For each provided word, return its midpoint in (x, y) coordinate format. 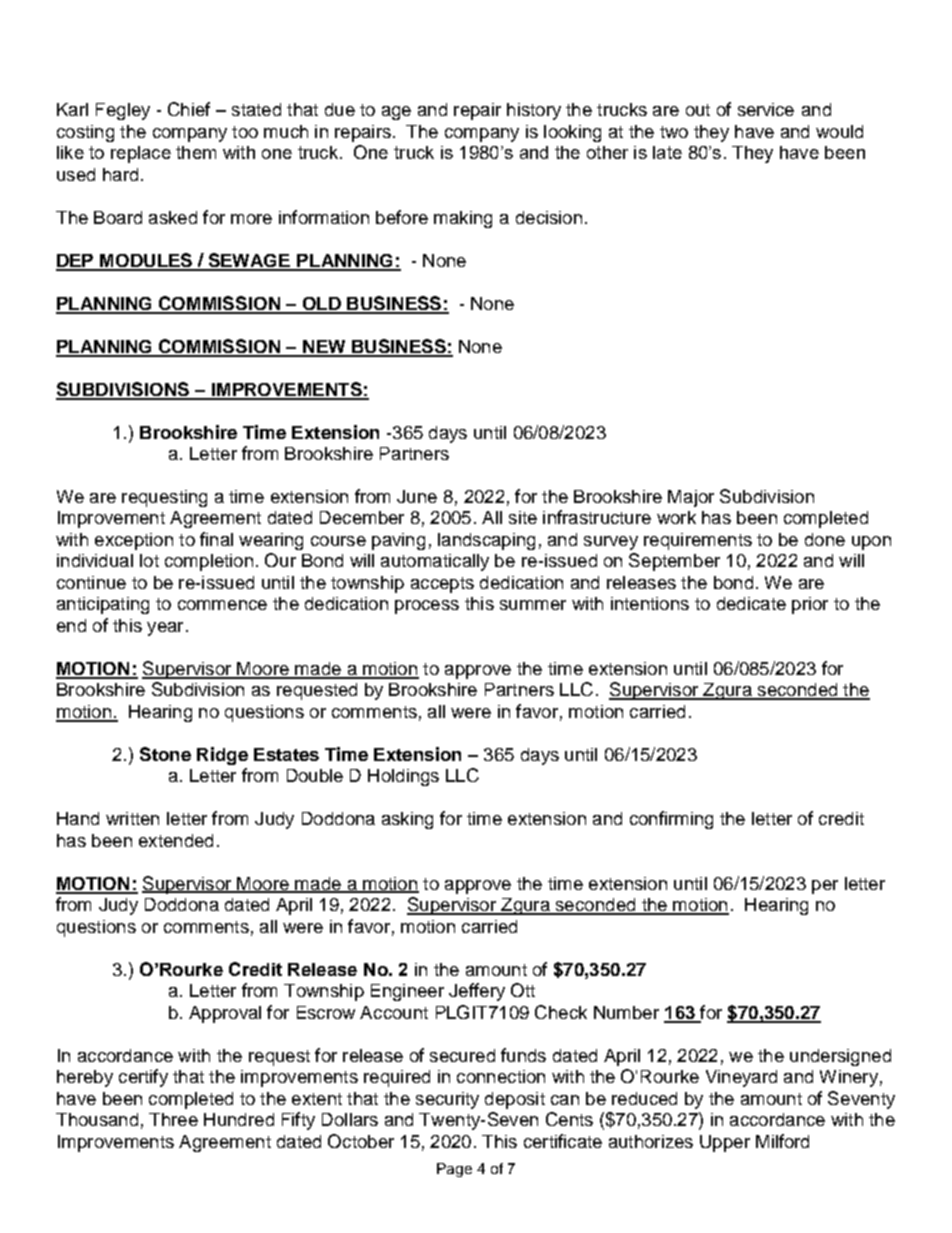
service (766, 109)
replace (141, 154)
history (534, 111)
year (165, 629)
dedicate (751, 603)
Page (454, 1170)
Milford (782, 1141)
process (427, 607)
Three (173, 1119)
